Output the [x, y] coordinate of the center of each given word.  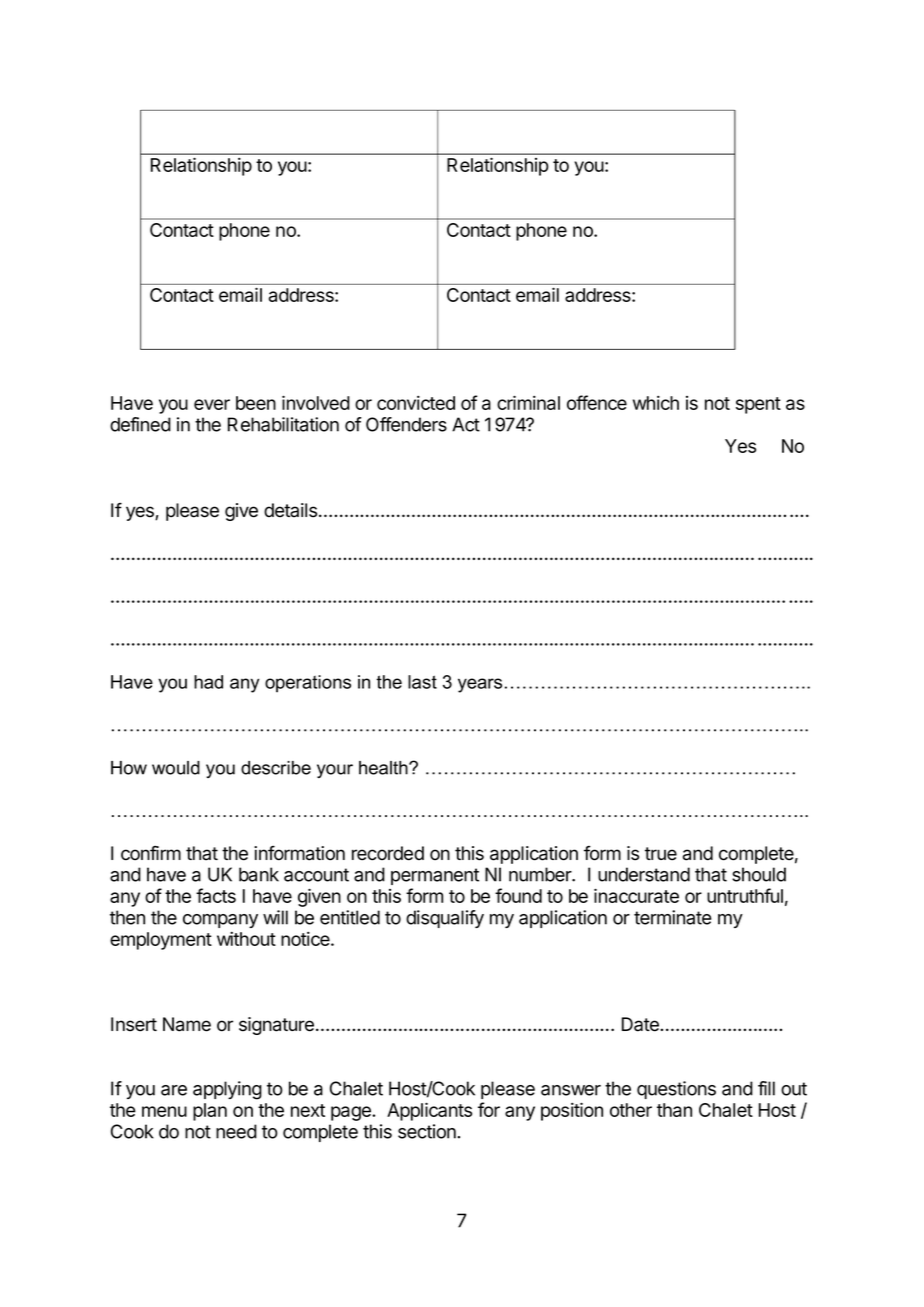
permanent [435, 876]
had [208, 682]
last [422, 682]
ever [212, 404]
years [480, 685]
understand [644, 874]
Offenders [406, 424]
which [656, 403]
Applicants [429, 1111]
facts [216, 895]
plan [210, 1112]
